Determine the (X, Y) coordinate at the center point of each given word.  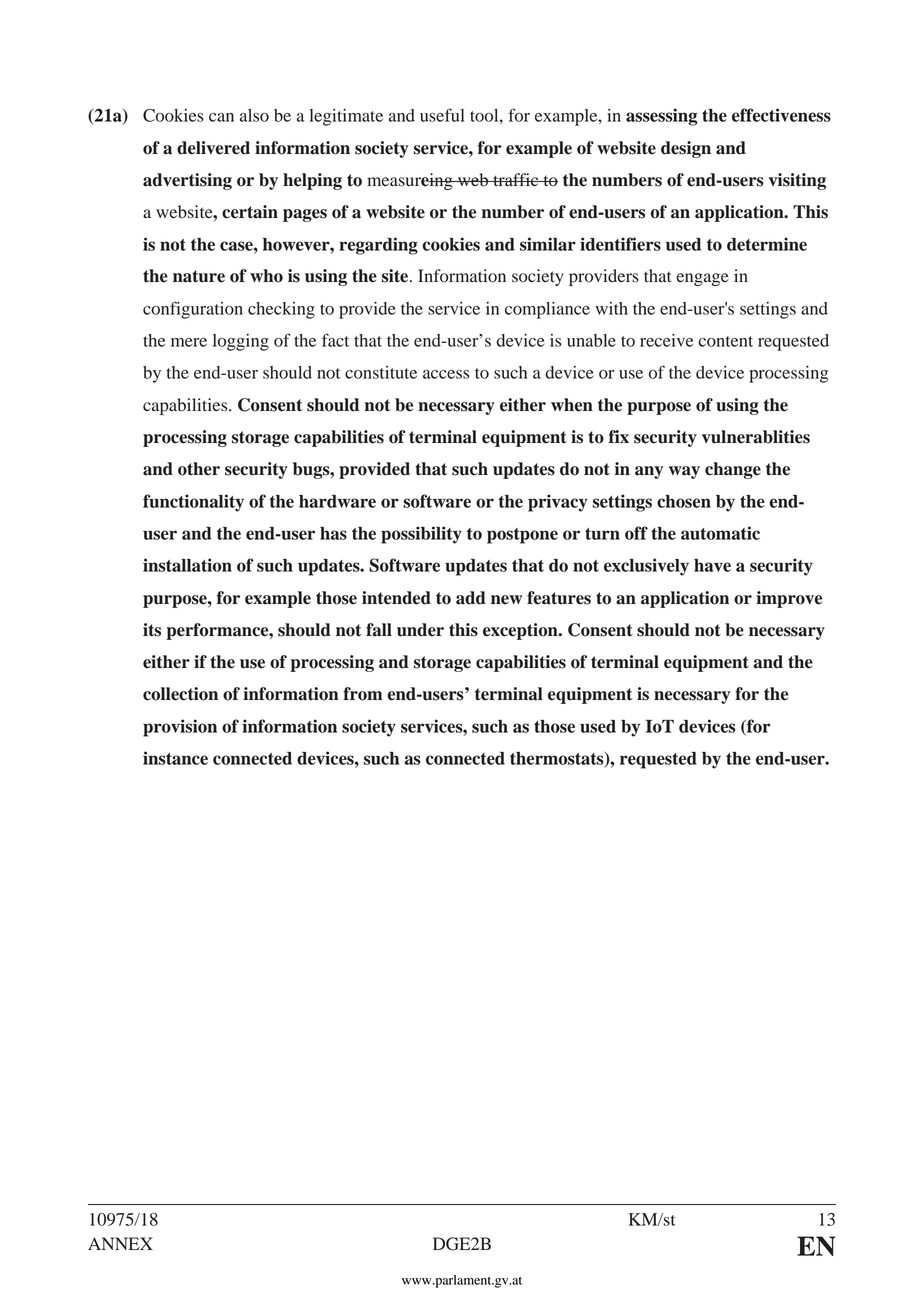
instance (175, 758)
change (733, 470)
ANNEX (120, 1243)
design (686, 149)
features (559, 598)
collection (180, 694)
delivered (213, 148)
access (446, 374)
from (362, 694)
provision (180, 728)
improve (789, 599)
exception (521, 631)
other (199, 469)
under (420, 630)
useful (442, 115)
